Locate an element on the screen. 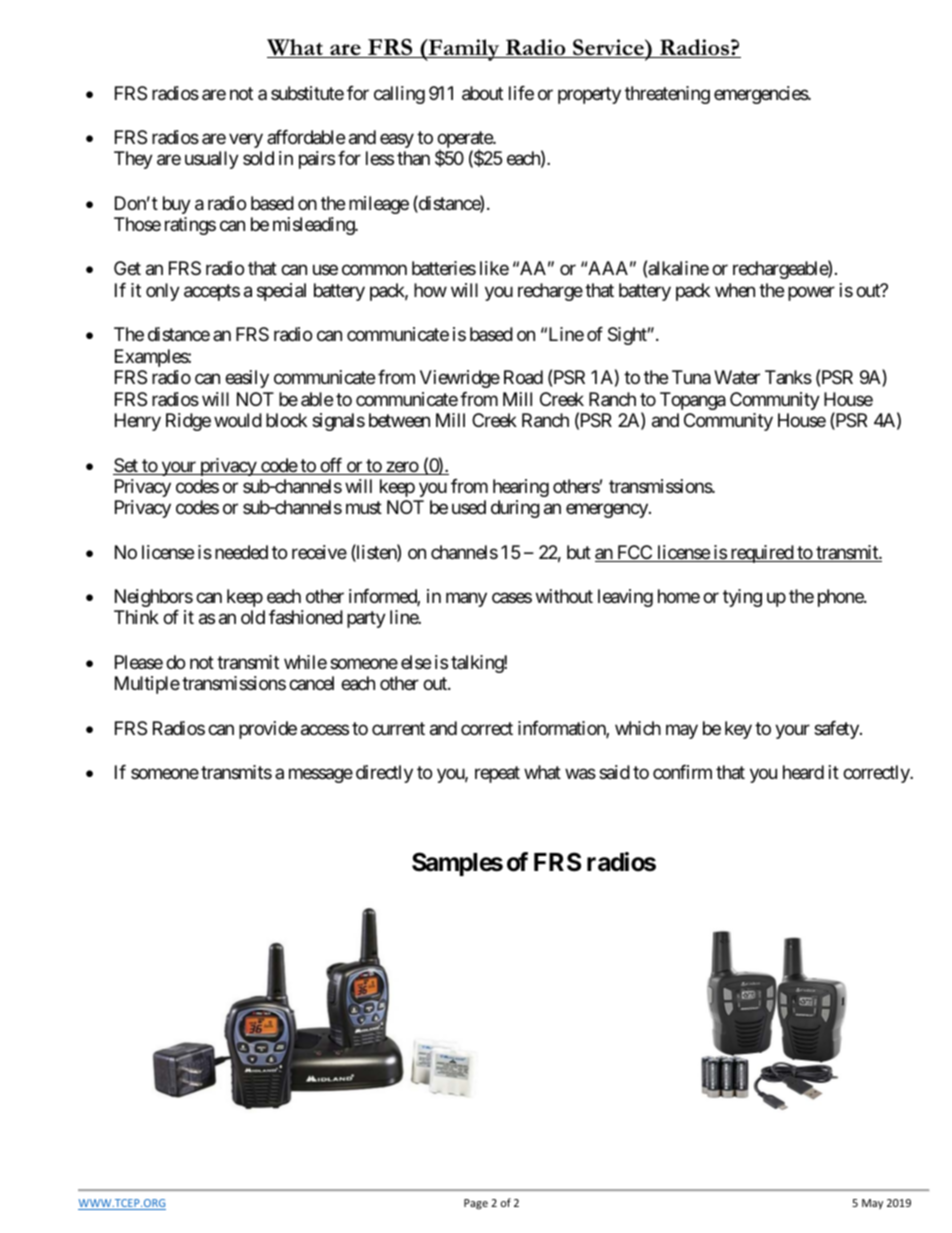 The height and width of the screenshot is (1233, 952). heard is located at coordinates (803, 772).
